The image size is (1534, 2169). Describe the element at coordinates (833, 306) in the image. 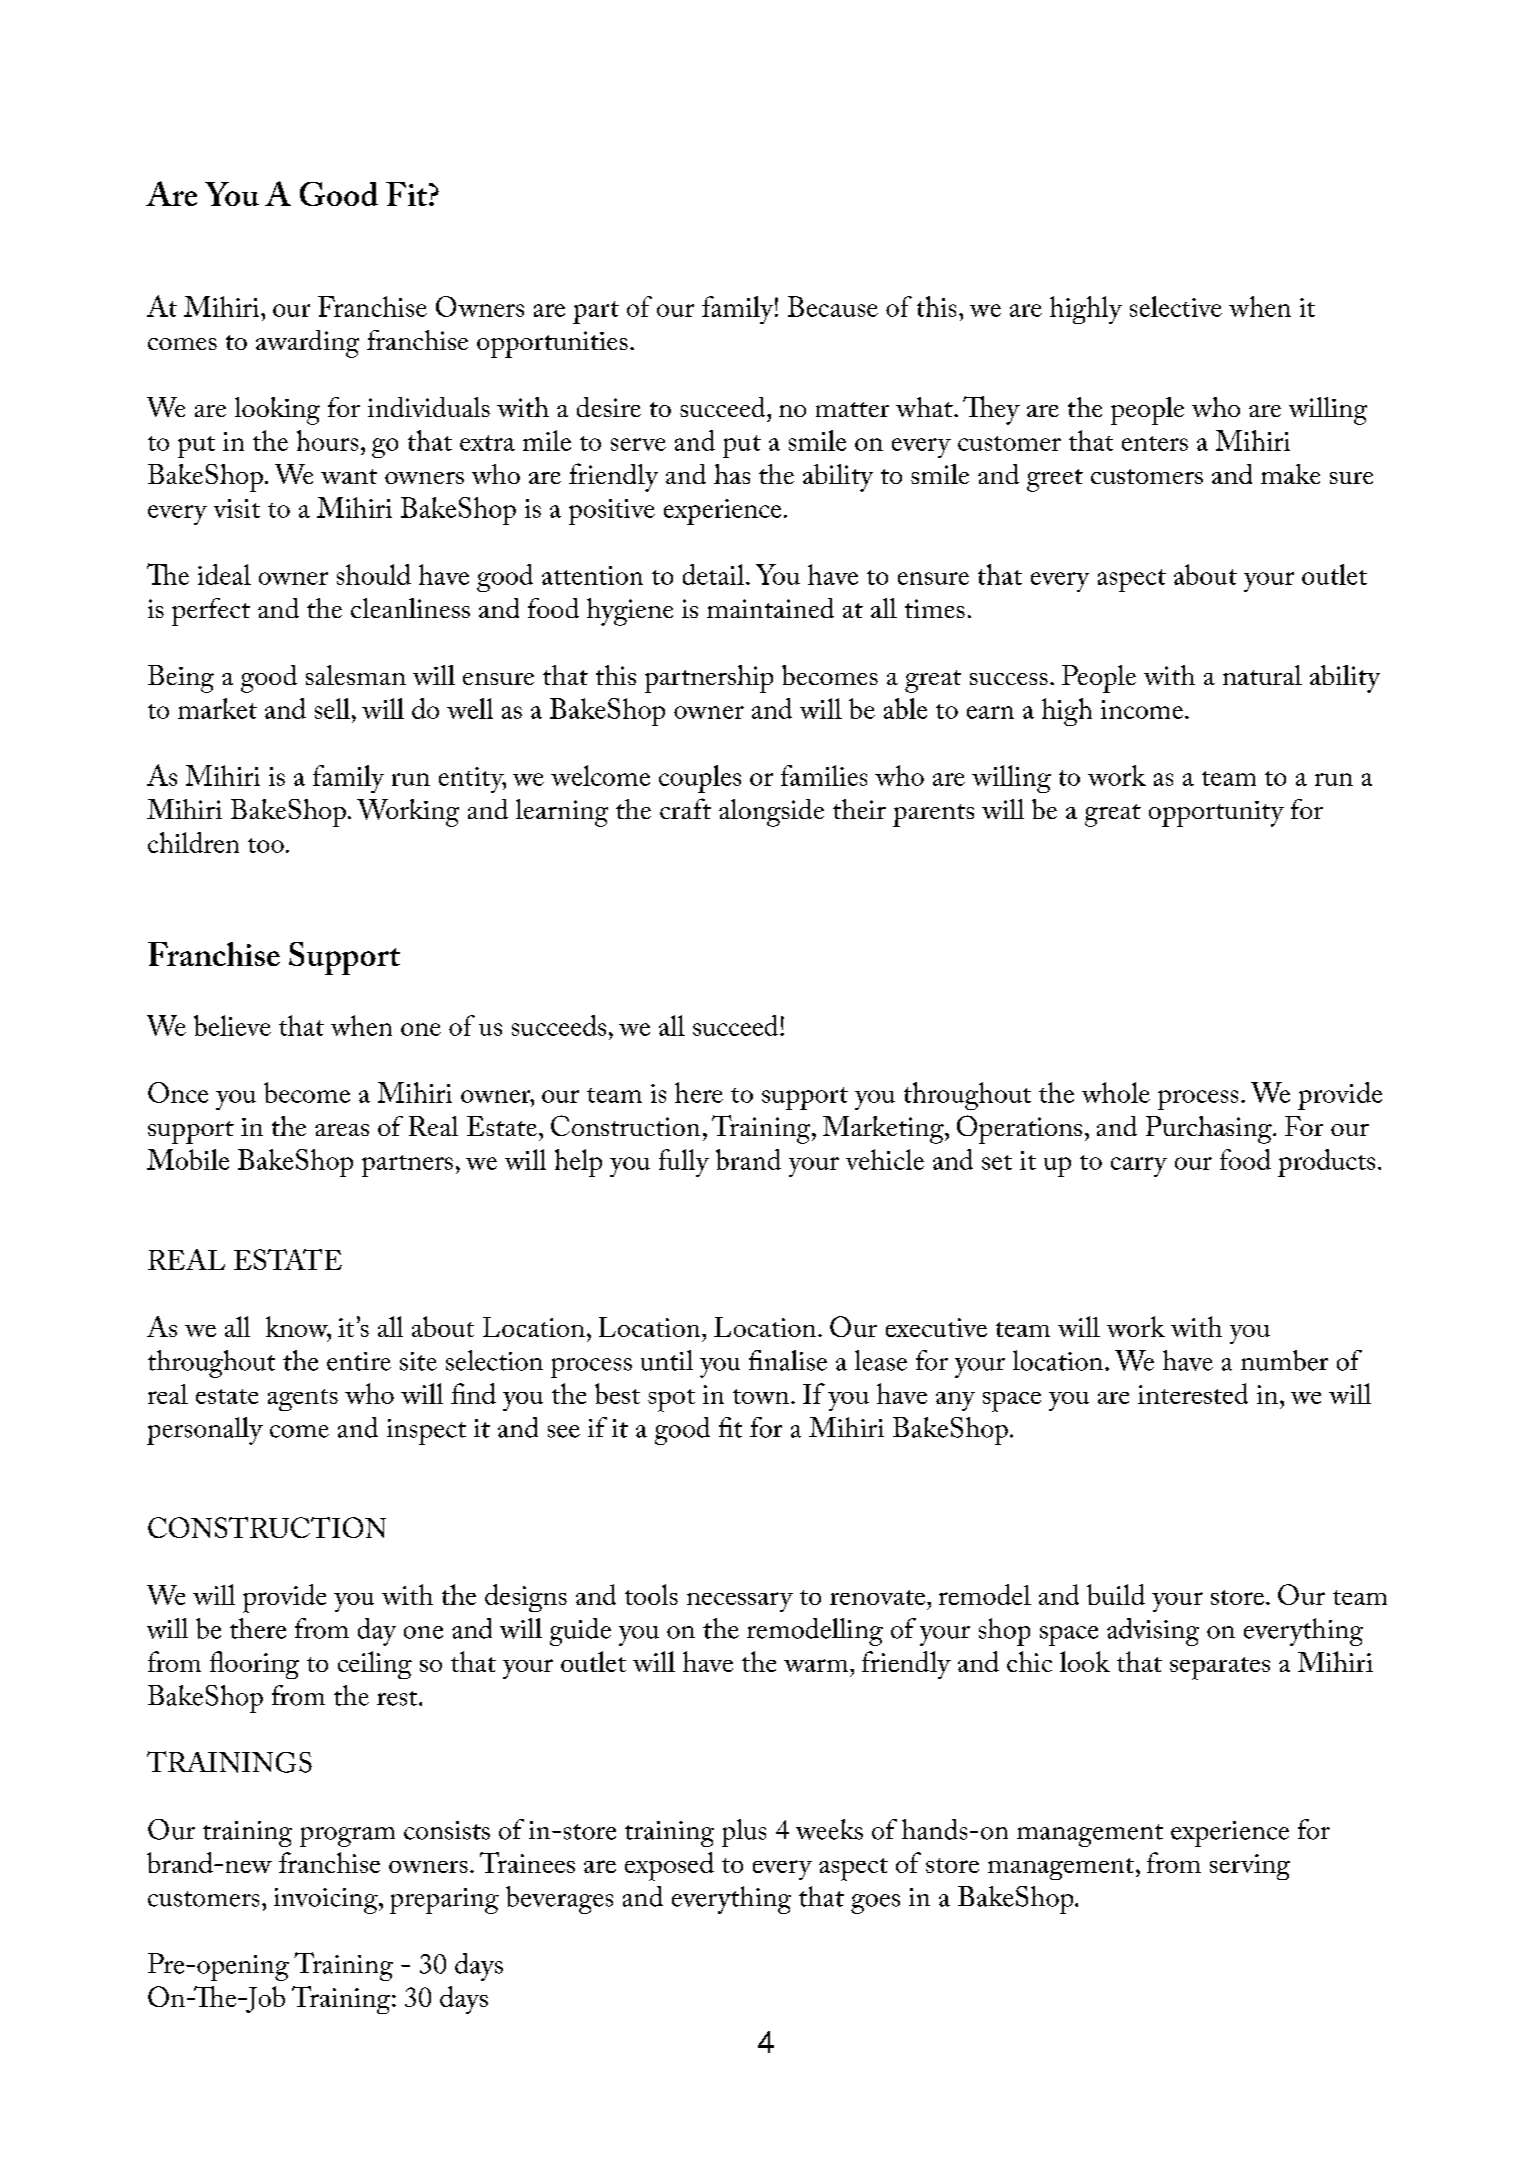

I see `Because` at that location.
